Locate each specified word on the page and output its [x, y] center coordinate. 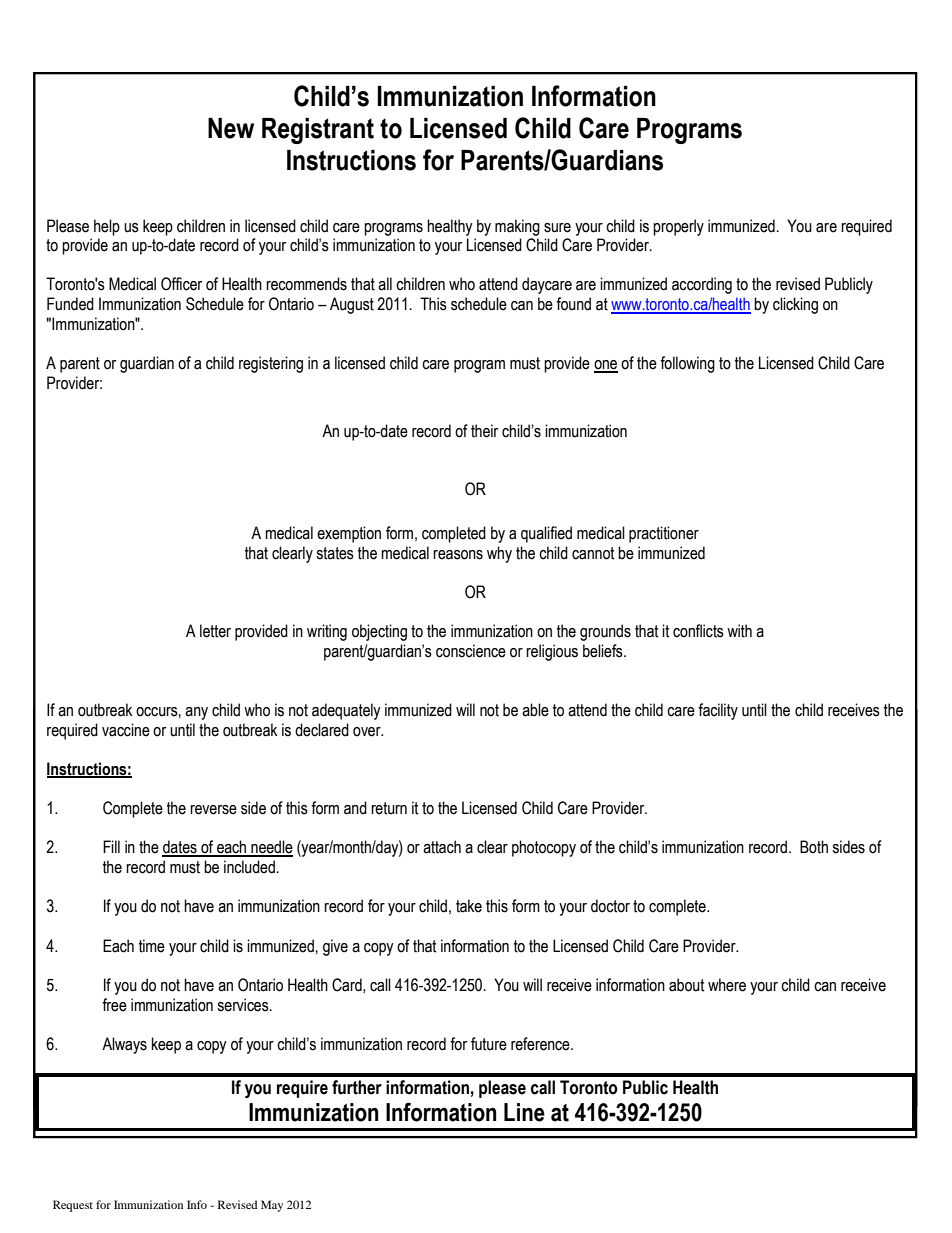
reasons [458, 555]
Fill [111, 846]
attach [442, 847]
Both [814, 847]
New [231, 128]
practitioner [664, 534]
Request [73, 1206]
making [517, 227]
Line [524, 1112]
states [335, 553]
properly [678, 227]
